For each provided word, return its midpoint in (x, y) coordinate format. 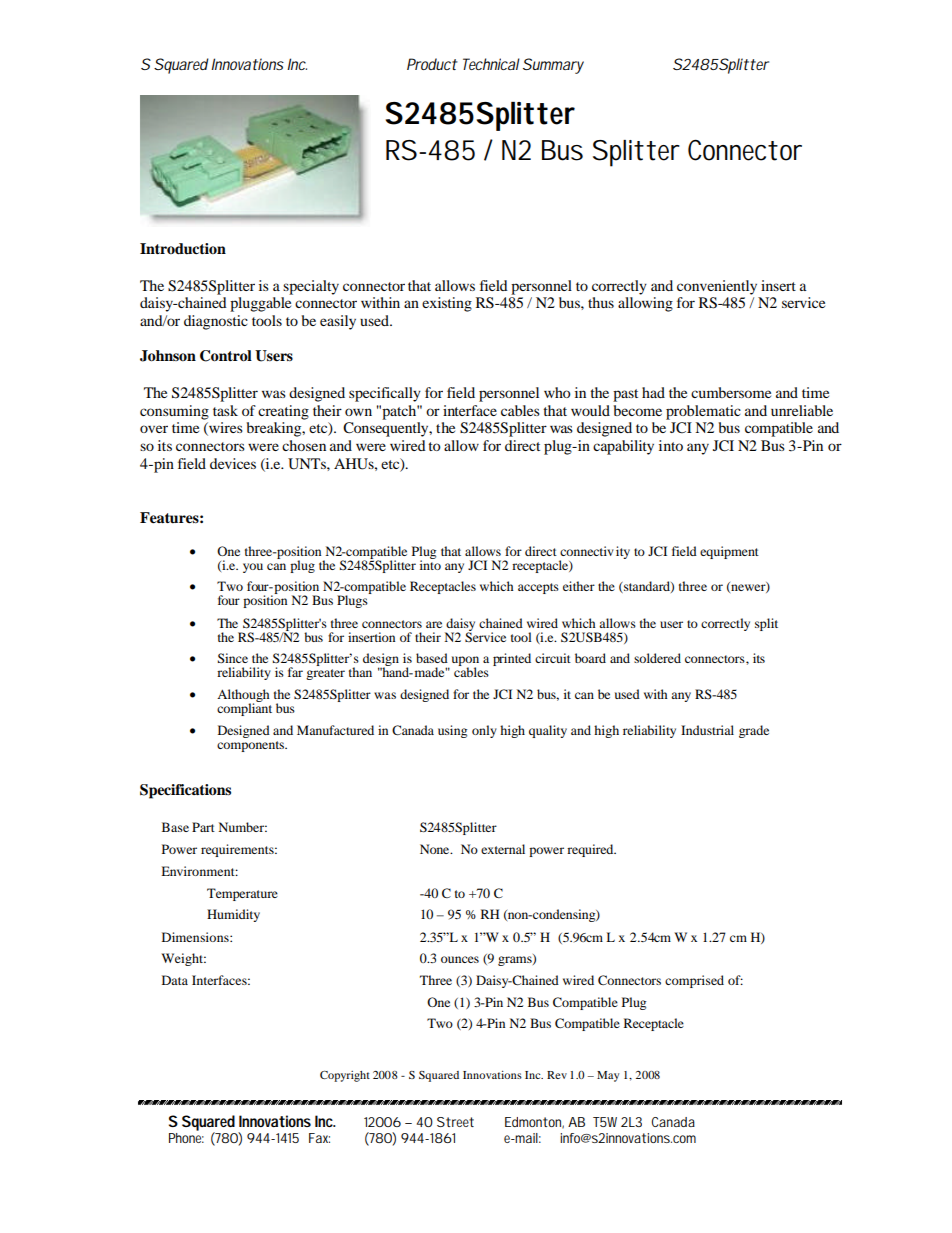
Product (432, 64)
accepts (538, 588)
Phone (186, 1138)
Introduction (183, 248)
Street (455, 1122)
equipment (729, 552)
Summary (553, 66)
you (253, 568)
